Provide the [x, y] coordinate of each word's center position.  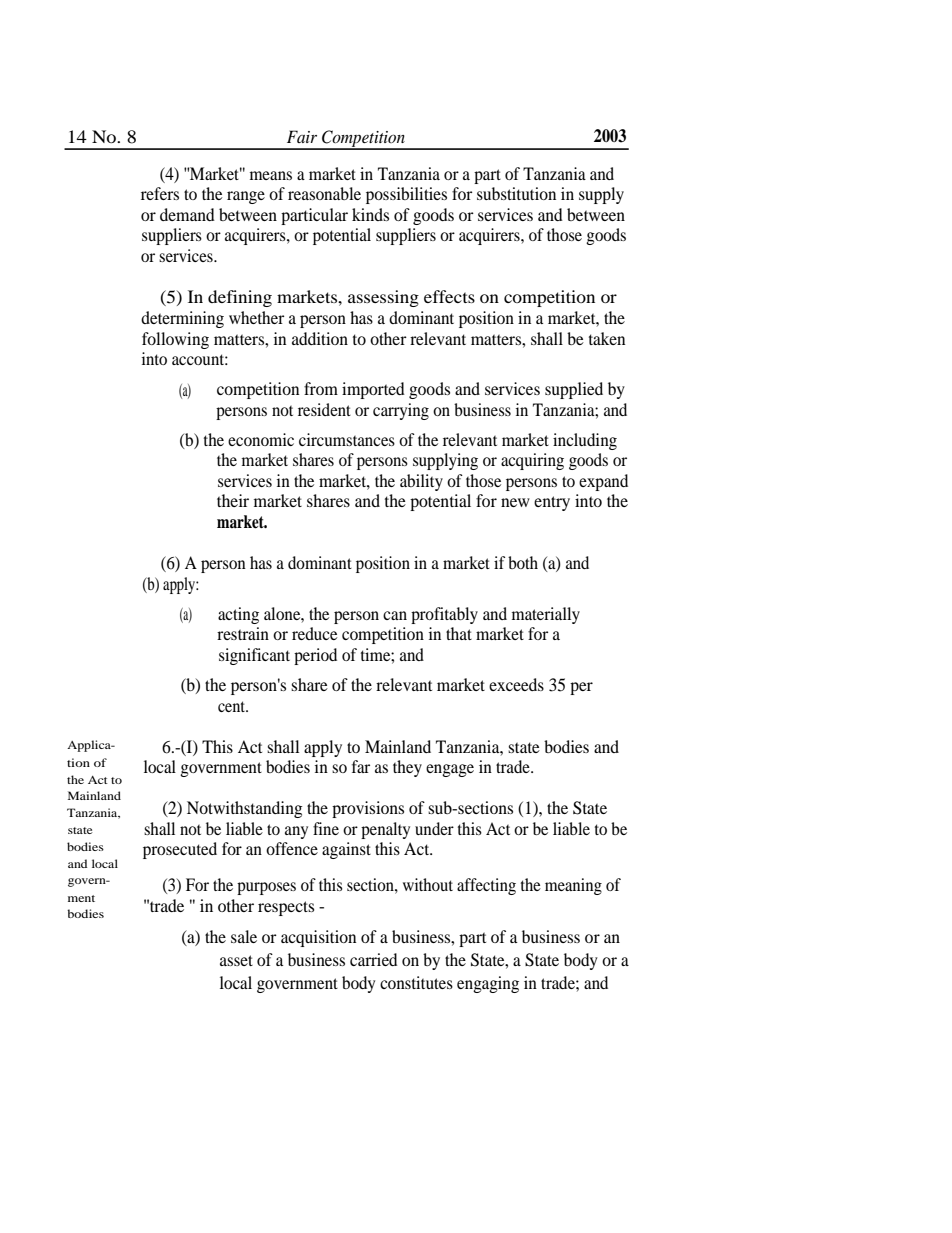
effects [449, 296]
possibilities [406, 195]
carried [373, 959]
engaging [488, 984]
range [246, 197]
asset [236, 960]
